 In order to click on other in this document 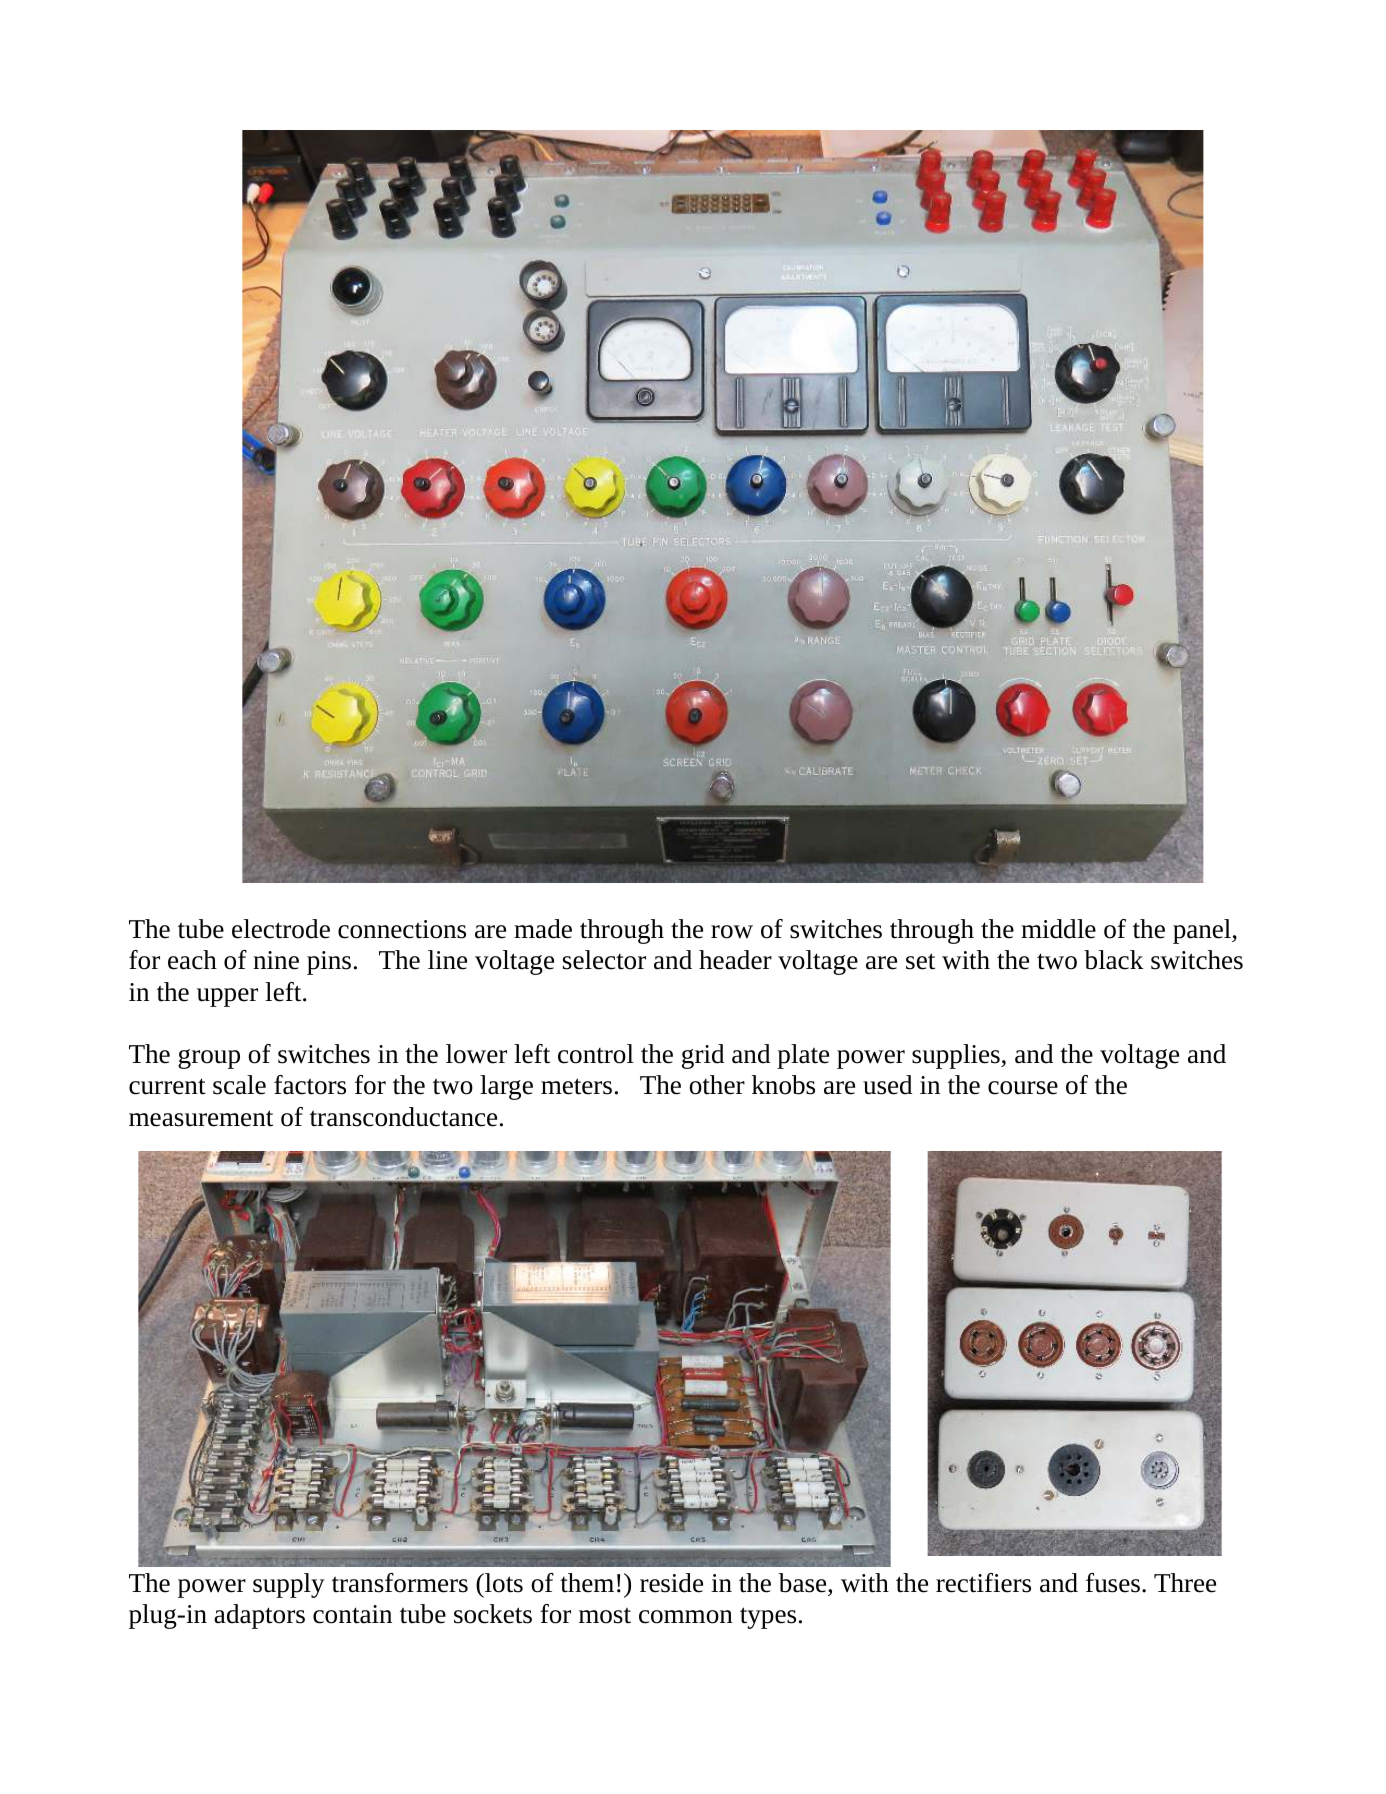, I will do `click(717, 1085)`.
